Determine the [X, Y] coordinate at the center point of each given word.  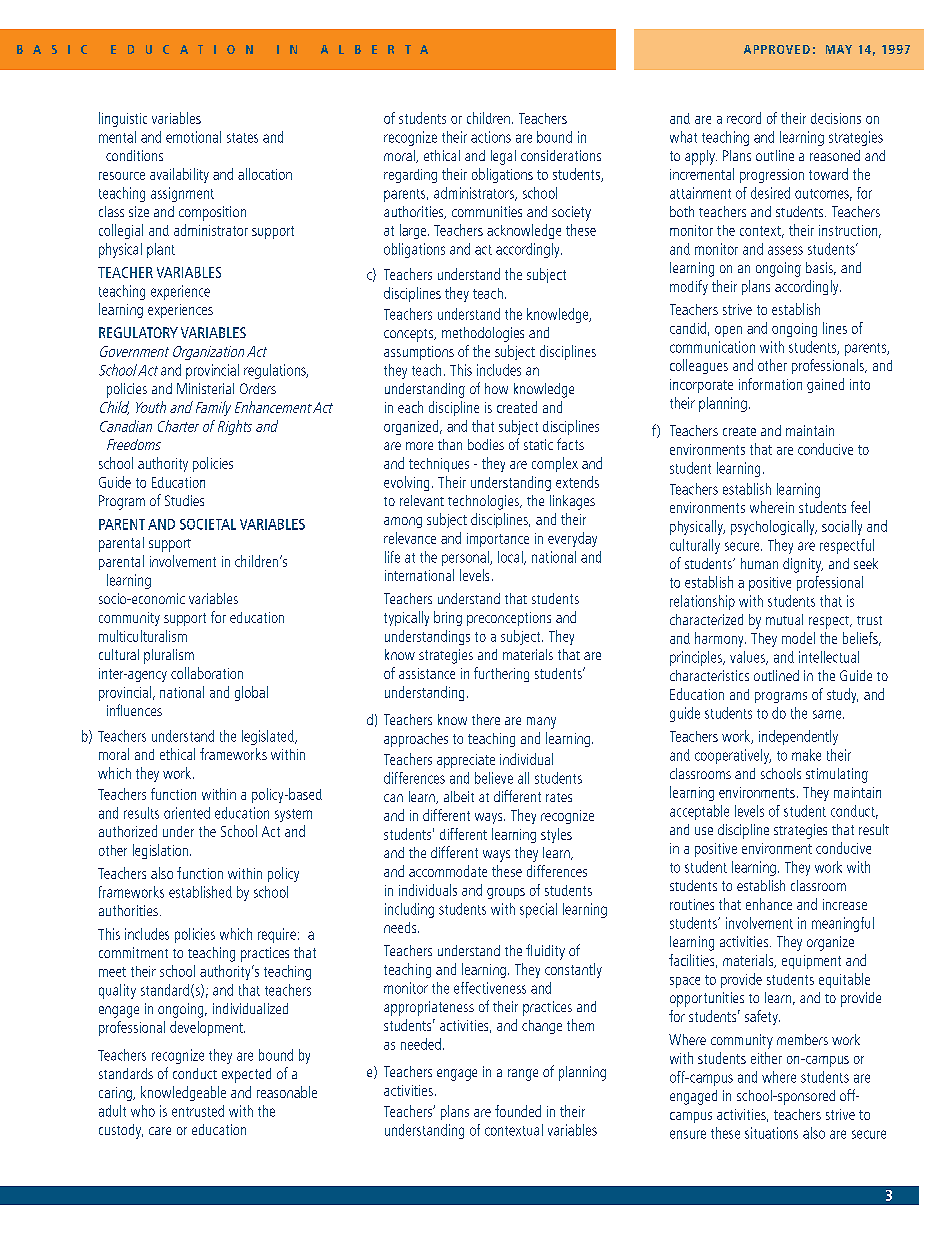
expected [246, 1075]
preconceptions [509, 619]
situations [771, 1133]
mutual [784, 619]
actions [491, 137]
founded [518, 1111]
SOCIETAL [208, 524]
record [744, 118]
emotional [193, 137]
